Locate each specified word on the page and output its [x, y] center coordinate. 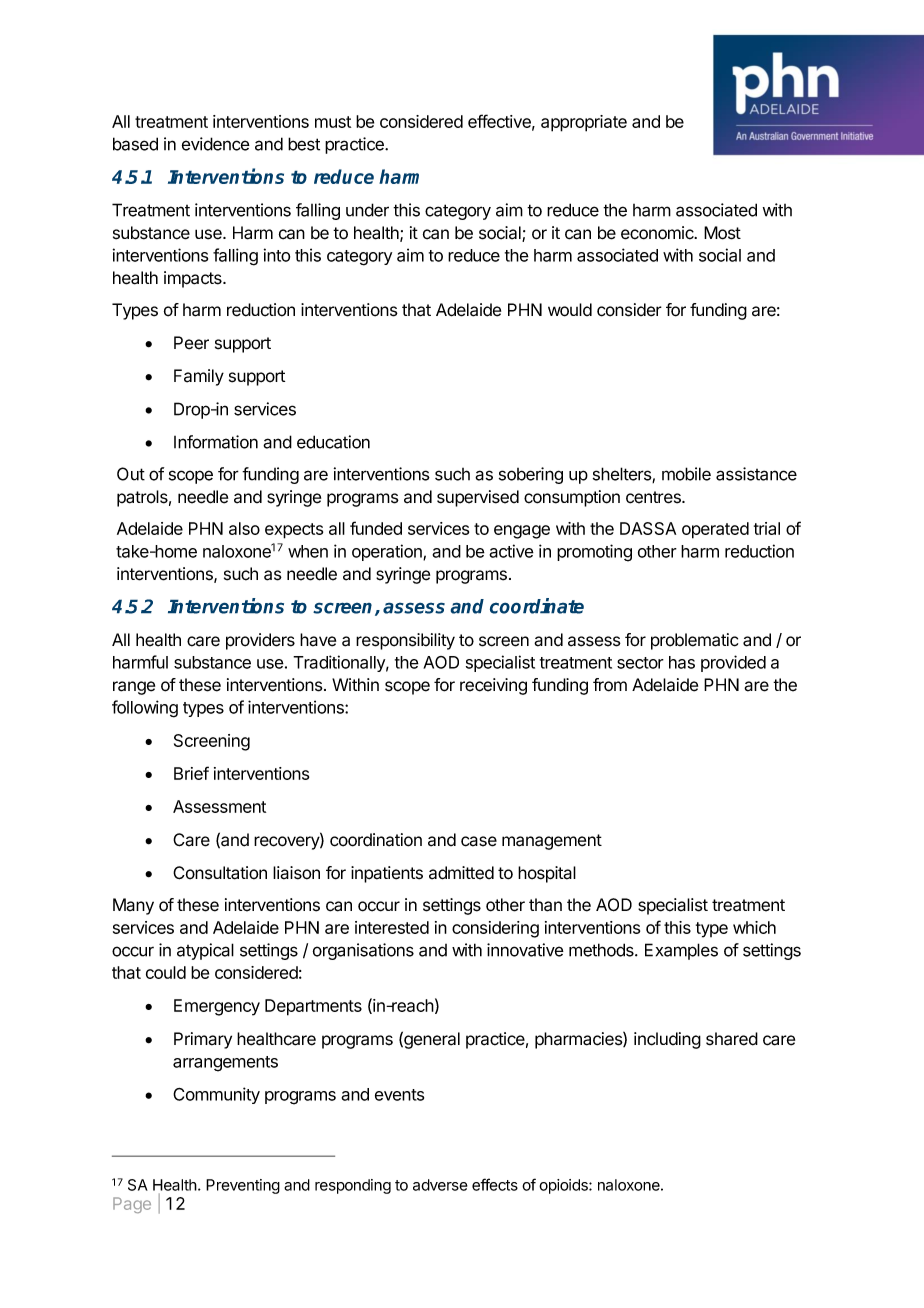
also [244, 528]
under [367, 210]
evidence [216, 144]
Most [722, 233]
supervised [478, 498]
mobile [686, 474]
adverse [440, 1185]
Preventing [243, 1186]
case [479, 841]
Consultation [220, 873]
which [754, 927]
